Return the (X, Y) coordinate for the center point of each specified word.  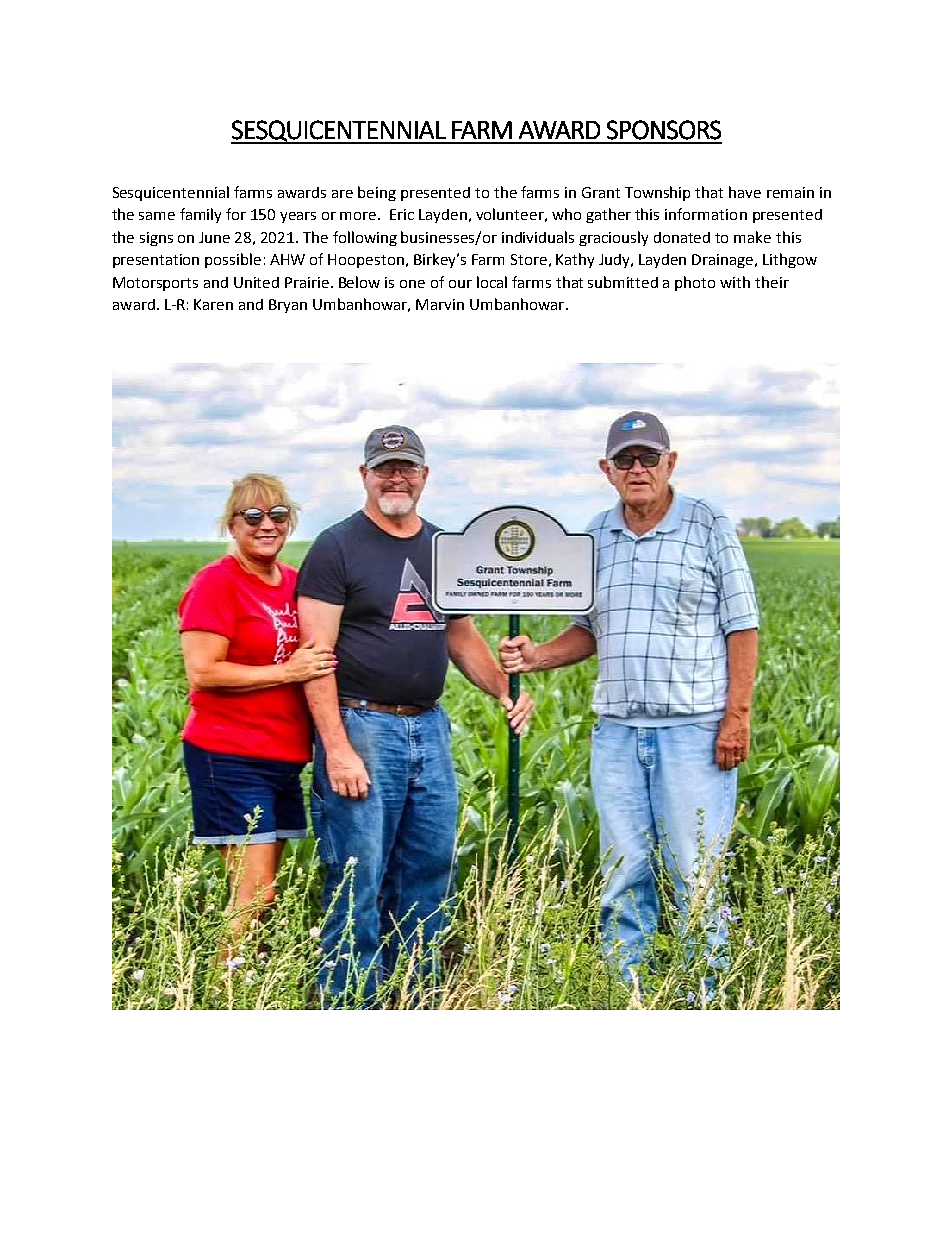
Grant (601, 192)
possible (233, 260)
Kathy (575, 260)
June (214, 237)
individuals (538, 237)
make (752, 237)
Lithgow (790, 260)
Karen (213, 304)
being (377, 193)
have (745, 192)
